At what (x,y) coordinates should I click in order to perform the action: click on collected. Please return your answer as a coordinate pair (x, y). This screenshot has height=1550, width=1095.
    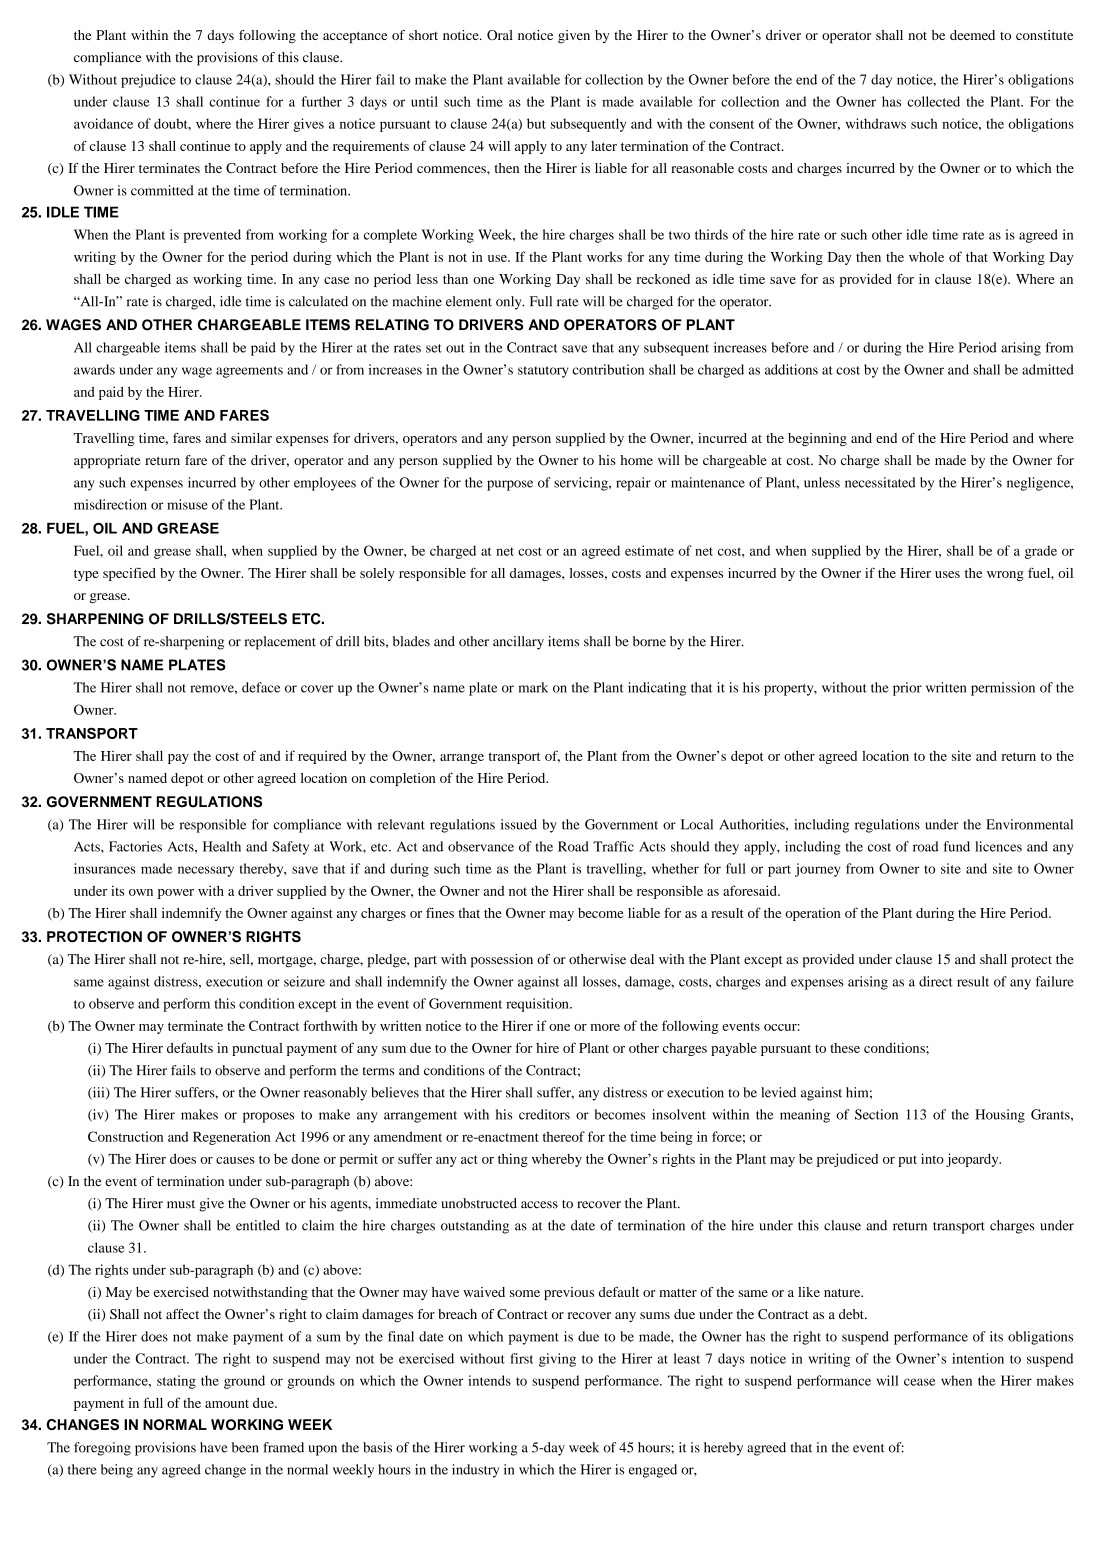
    Looking at the image, I should click on (934, 101).
